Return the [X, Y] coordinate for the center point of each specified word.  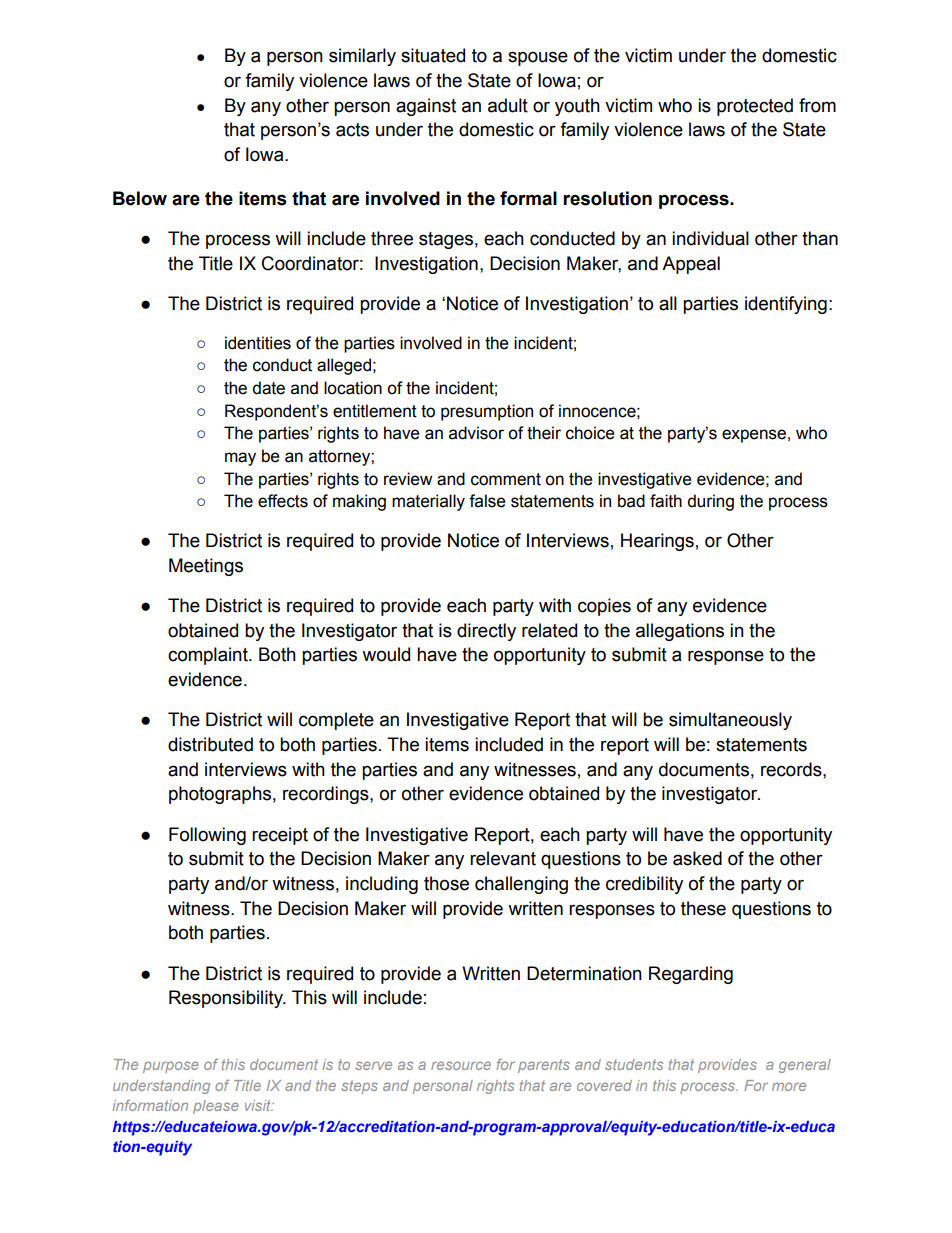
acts [352, 130]
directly [486, 632]
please [216, 1107]
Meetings [206, 567]
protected [755, 107]
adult [508, 105]
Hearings [657, 542]
